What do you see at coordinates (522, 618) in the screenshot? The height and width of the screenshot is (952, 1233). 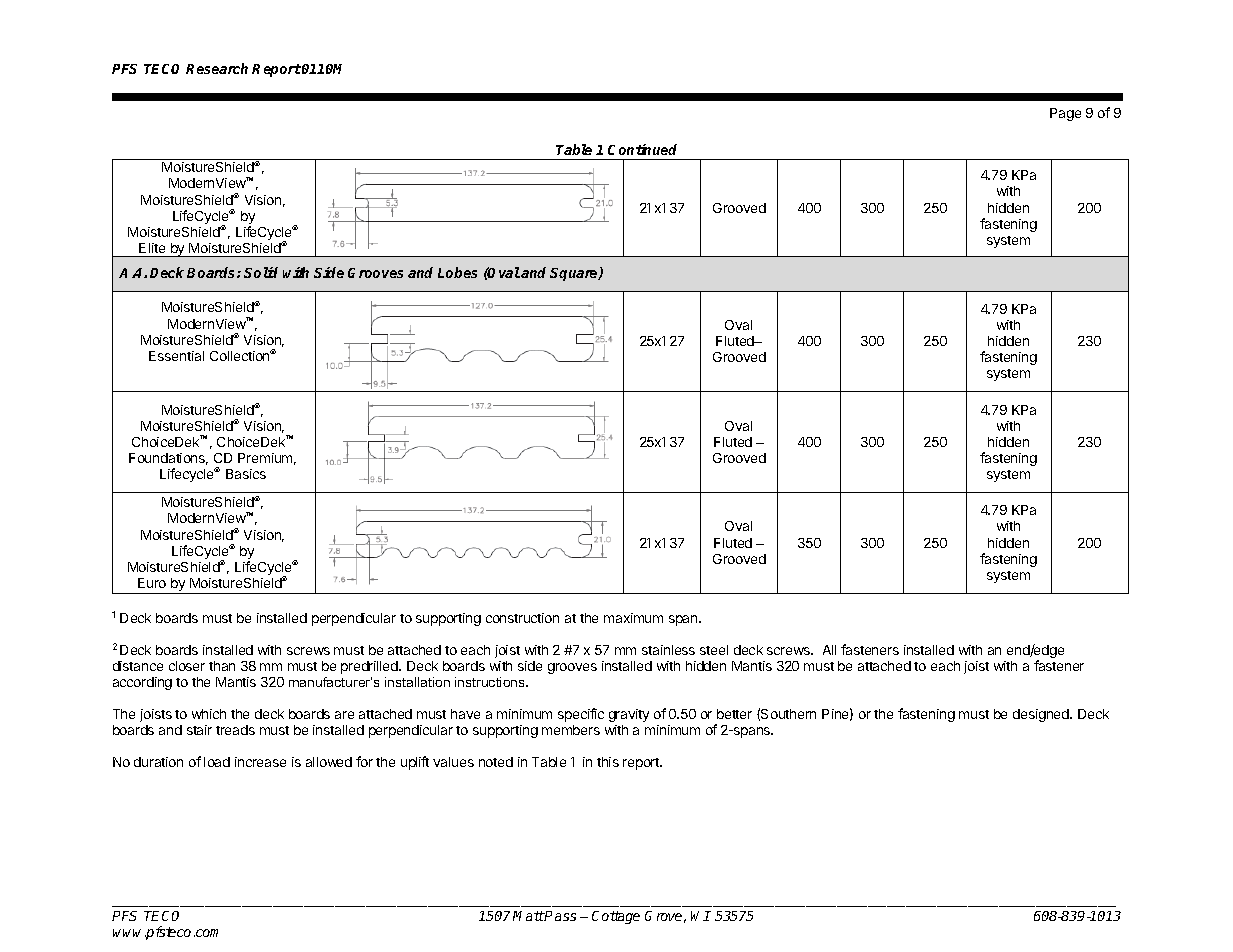 I see `construction` at bounding box center [522, 618].
